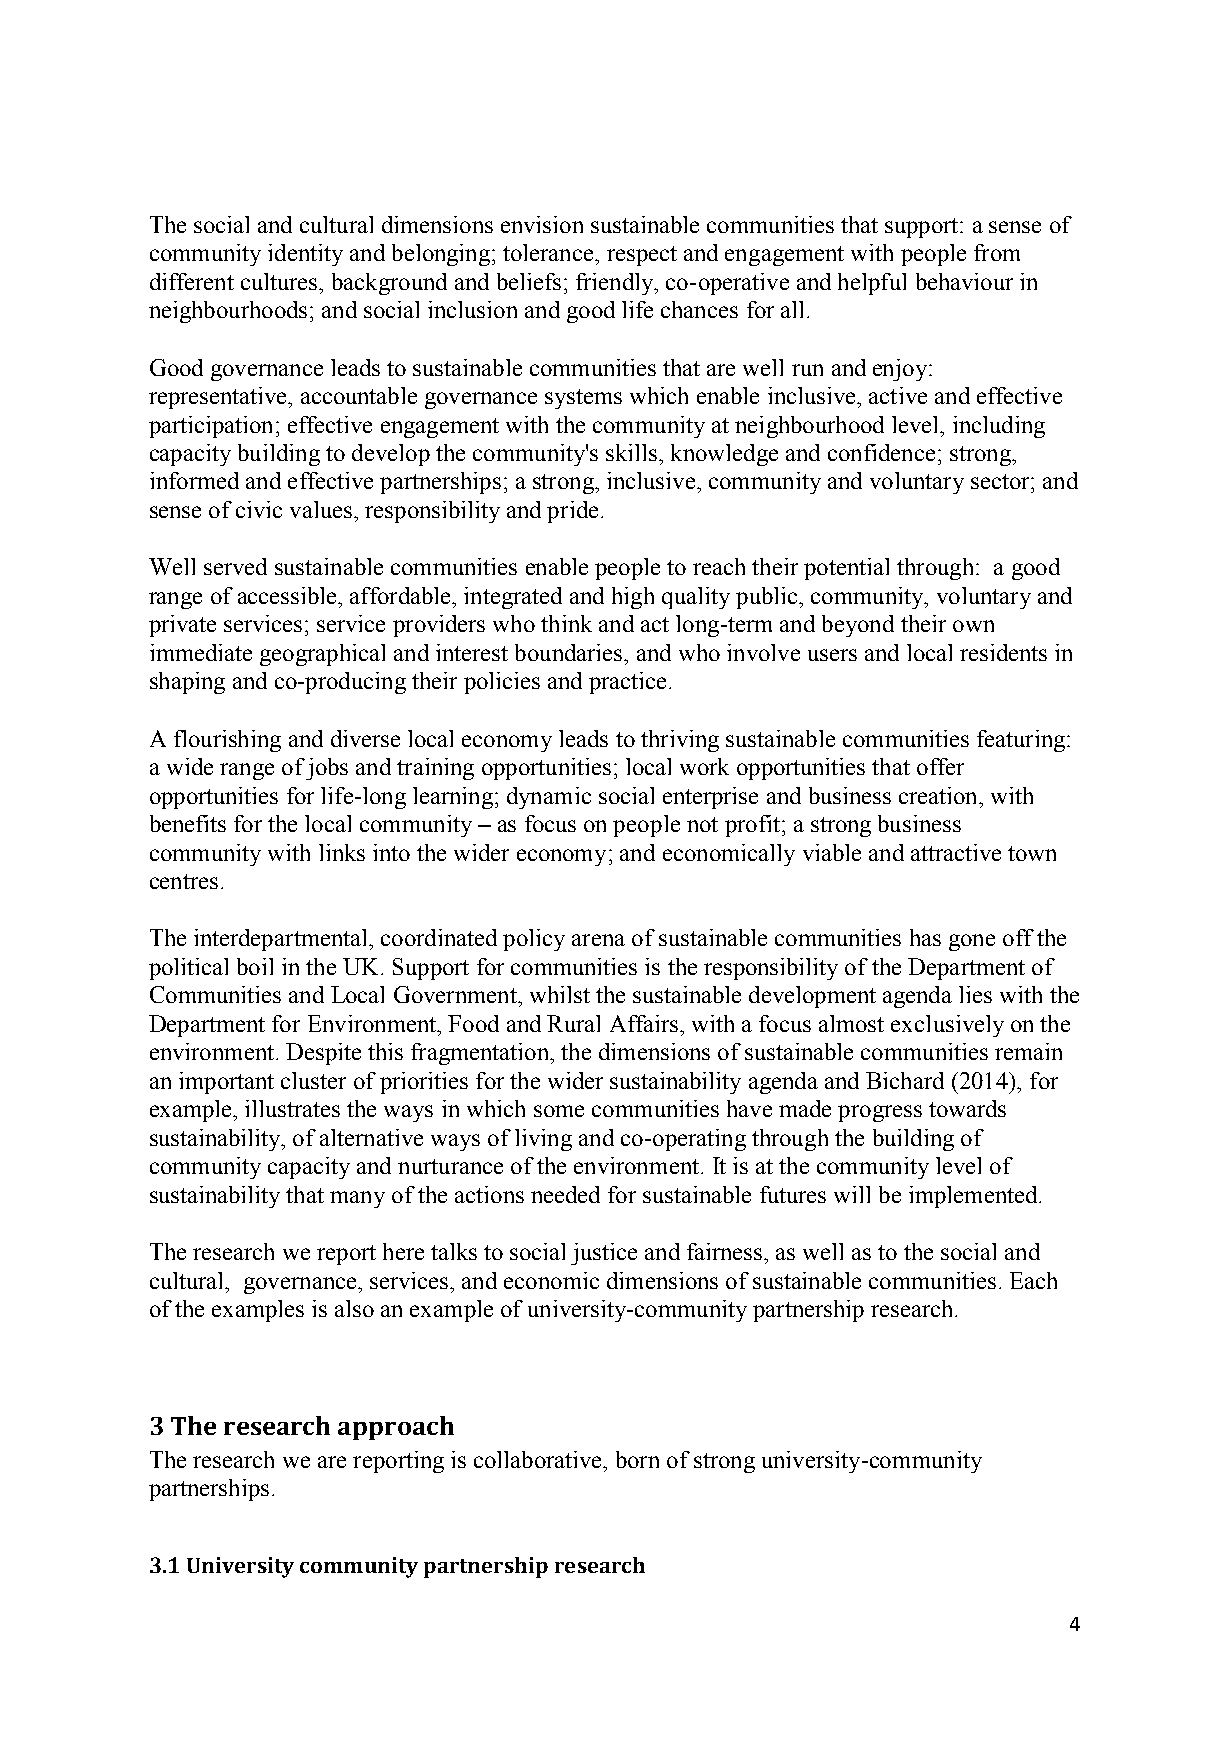 The height and width of the image is (1738, 1229). I want to click on friendly, so click(616, 284).
